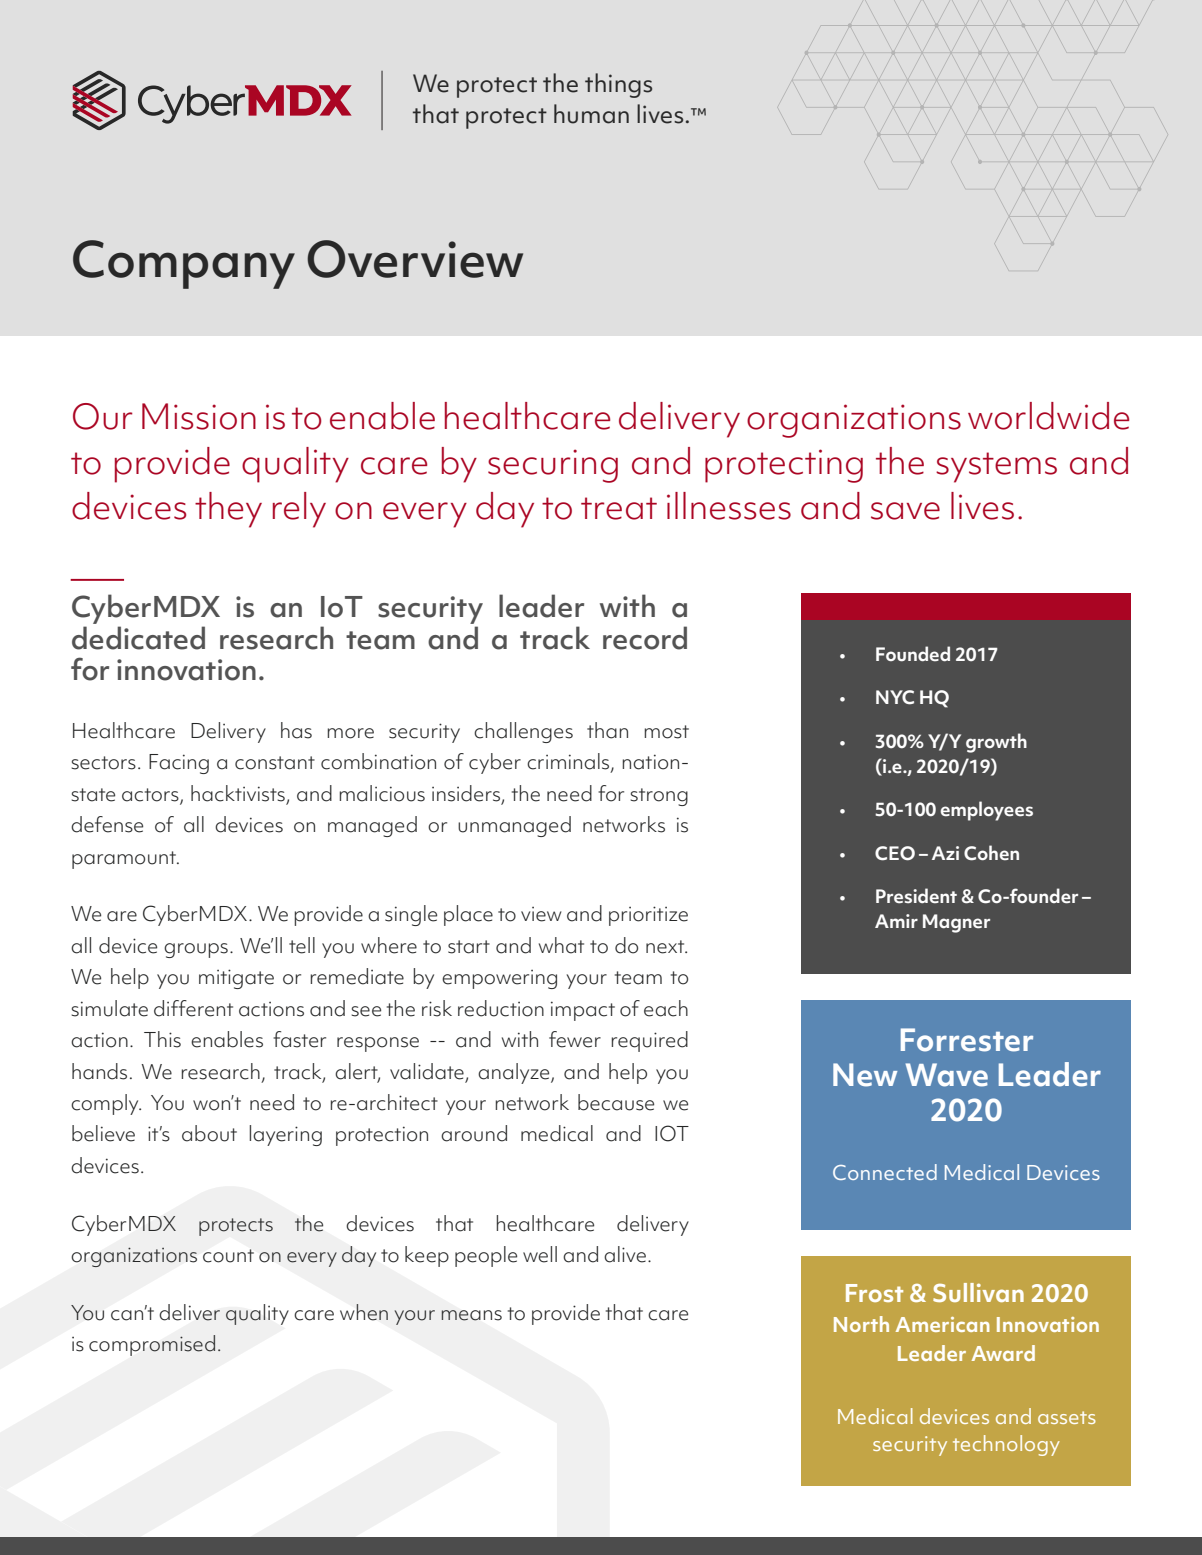  I want to click on technology, so click(1006, 1445).
